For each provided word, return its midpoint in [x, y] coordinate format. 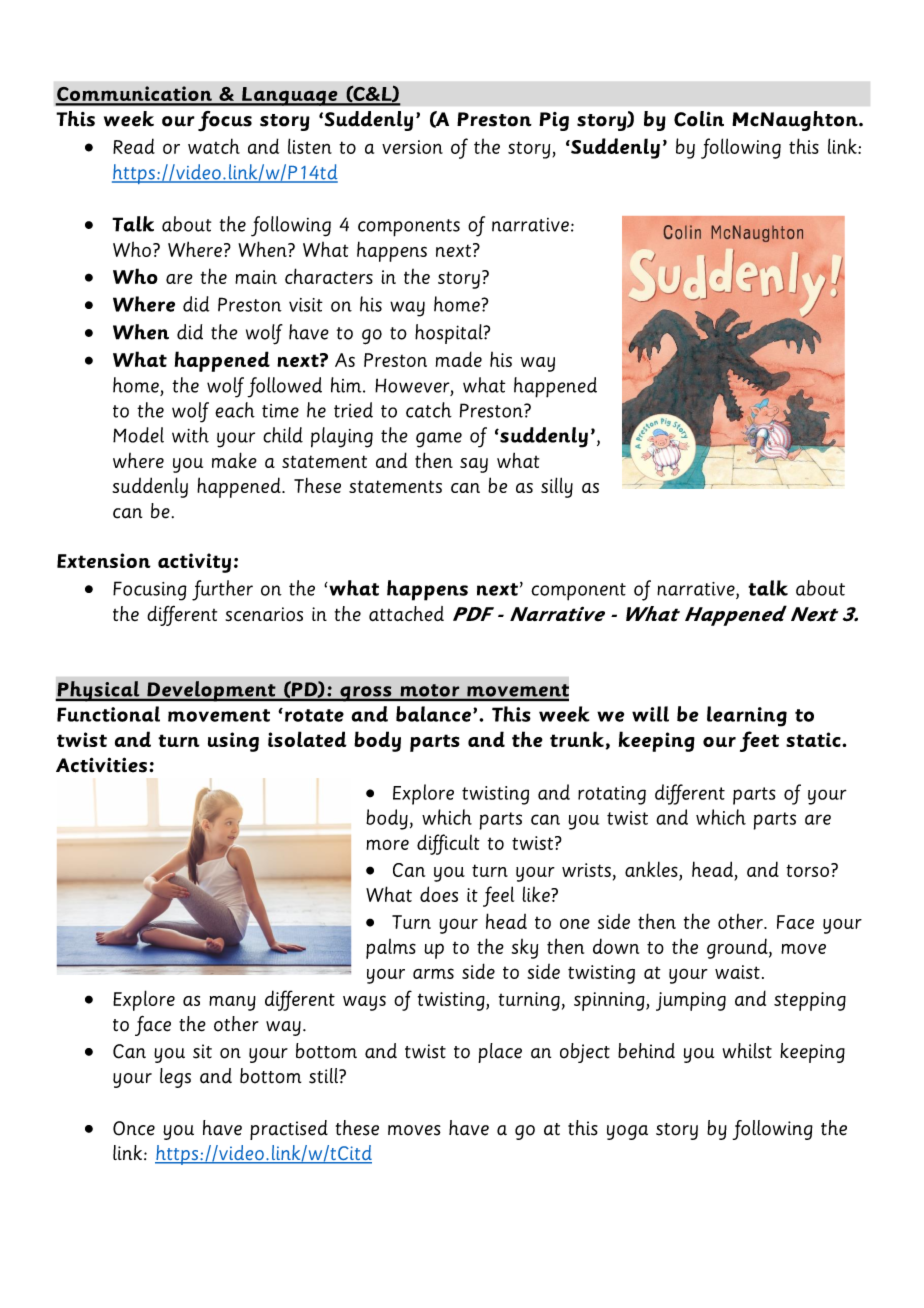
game [439, 440]
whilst [747, 1051]
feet [759, 741]
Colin [699, 119]
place [500, 1053]
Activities [101, 765]
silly [557, 487]
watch [214, 146]
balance [433, 714]
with [190, 435]
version [412, 147]
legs [175, 1078]
